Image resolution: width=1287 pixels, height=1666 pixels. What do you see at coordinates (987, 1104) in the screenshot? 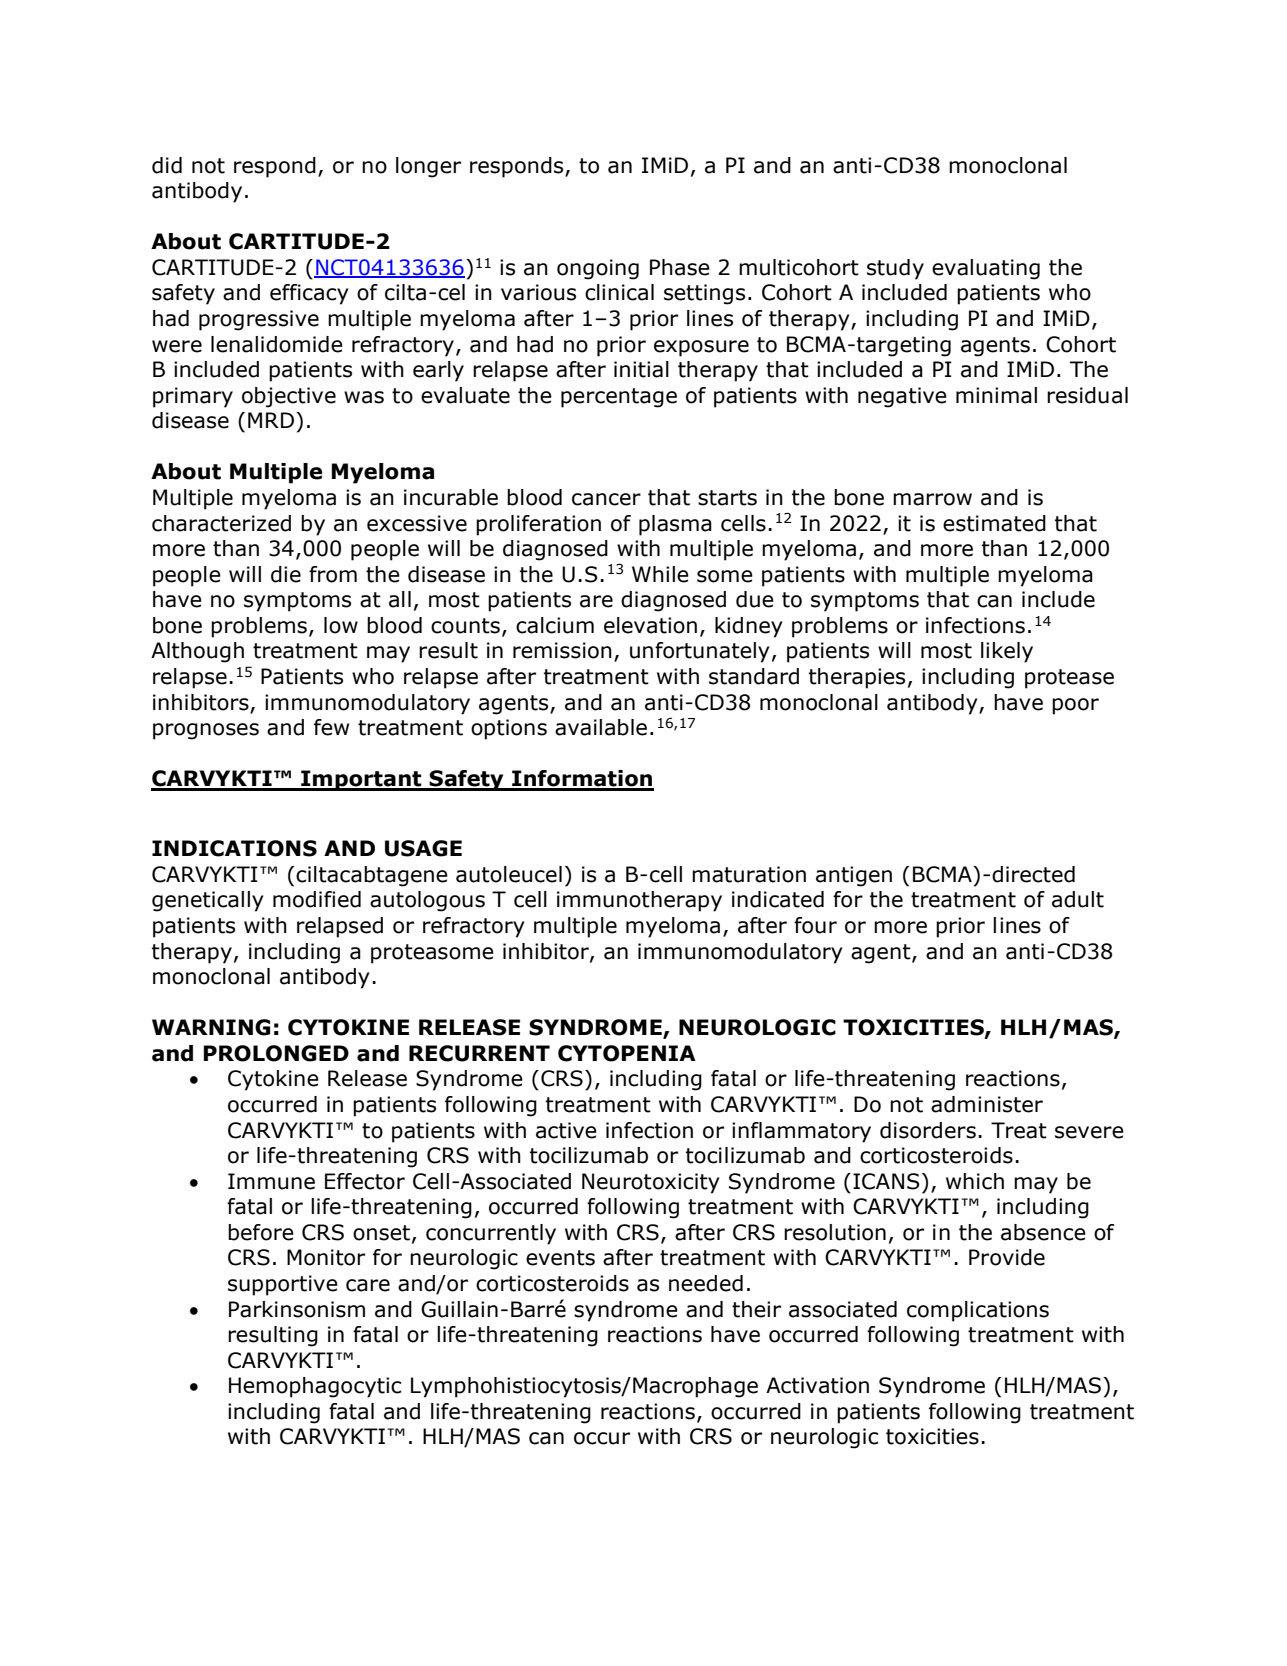
I see `administer` at bounding box center [987, 1104].
